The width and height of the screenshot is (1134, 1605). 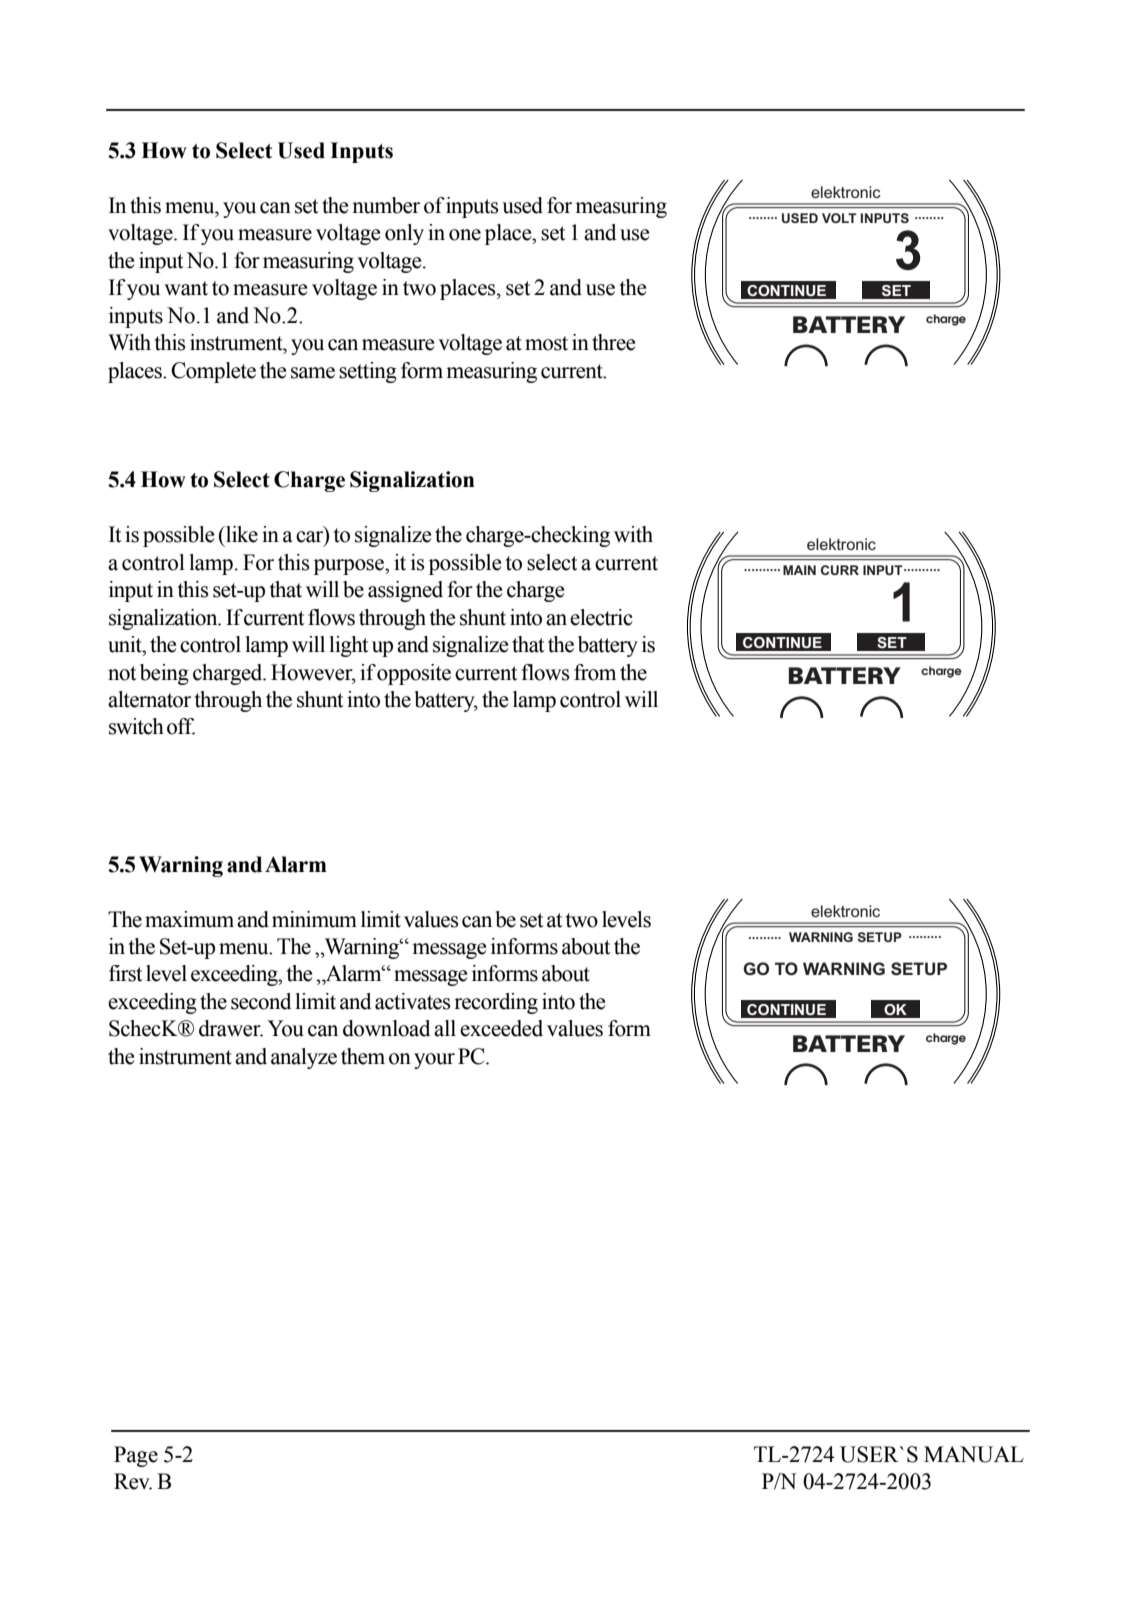 I want to click on three, so click(x=613, y=342).
